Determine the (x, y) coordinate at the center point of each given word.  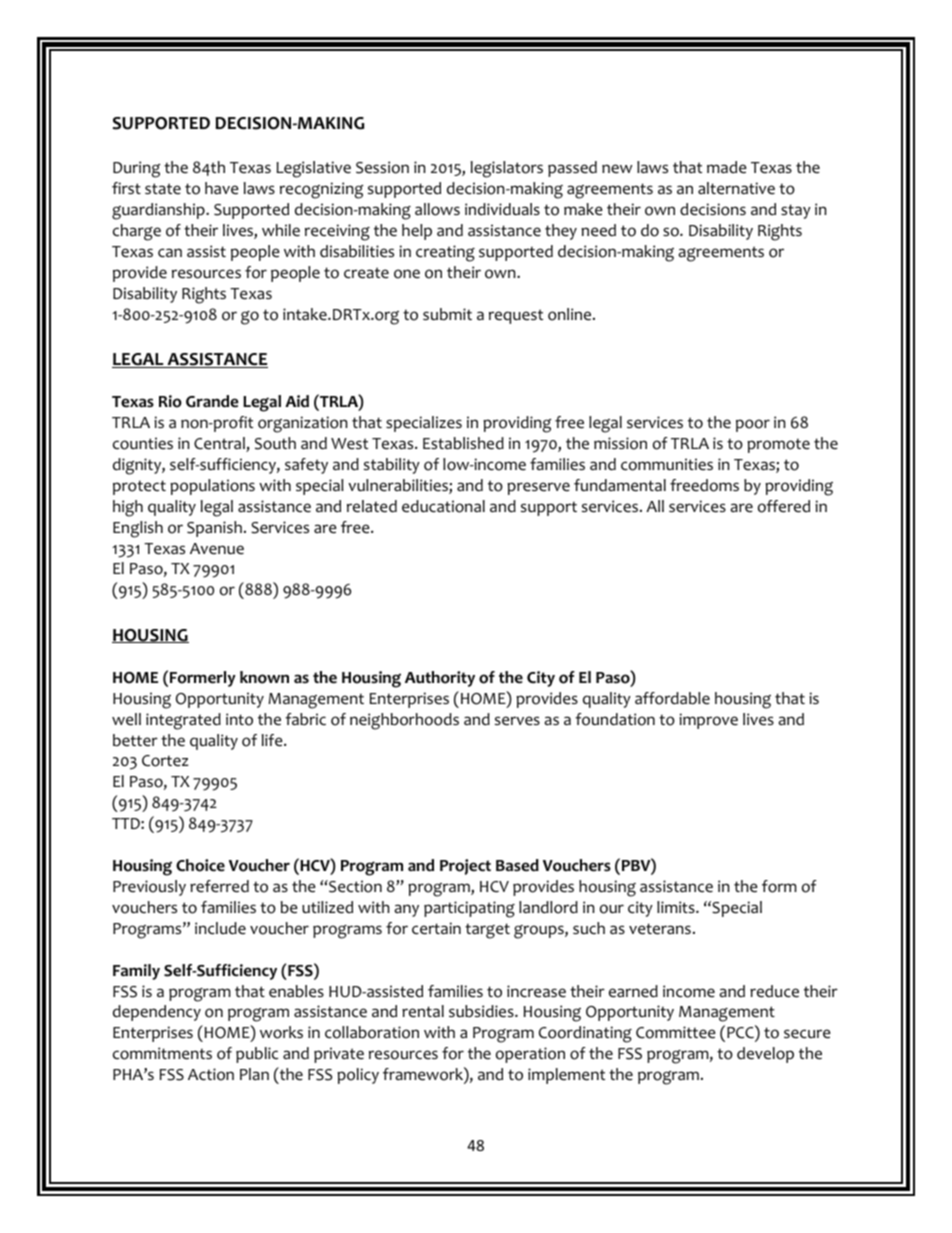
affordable (672, 698)
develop (765, 1055)
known (264, 677)
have (222, 188)
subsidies (482, 1011)
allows (437, 209)
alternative (736, 188)
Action (211, 1074)
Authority (440, 679)
